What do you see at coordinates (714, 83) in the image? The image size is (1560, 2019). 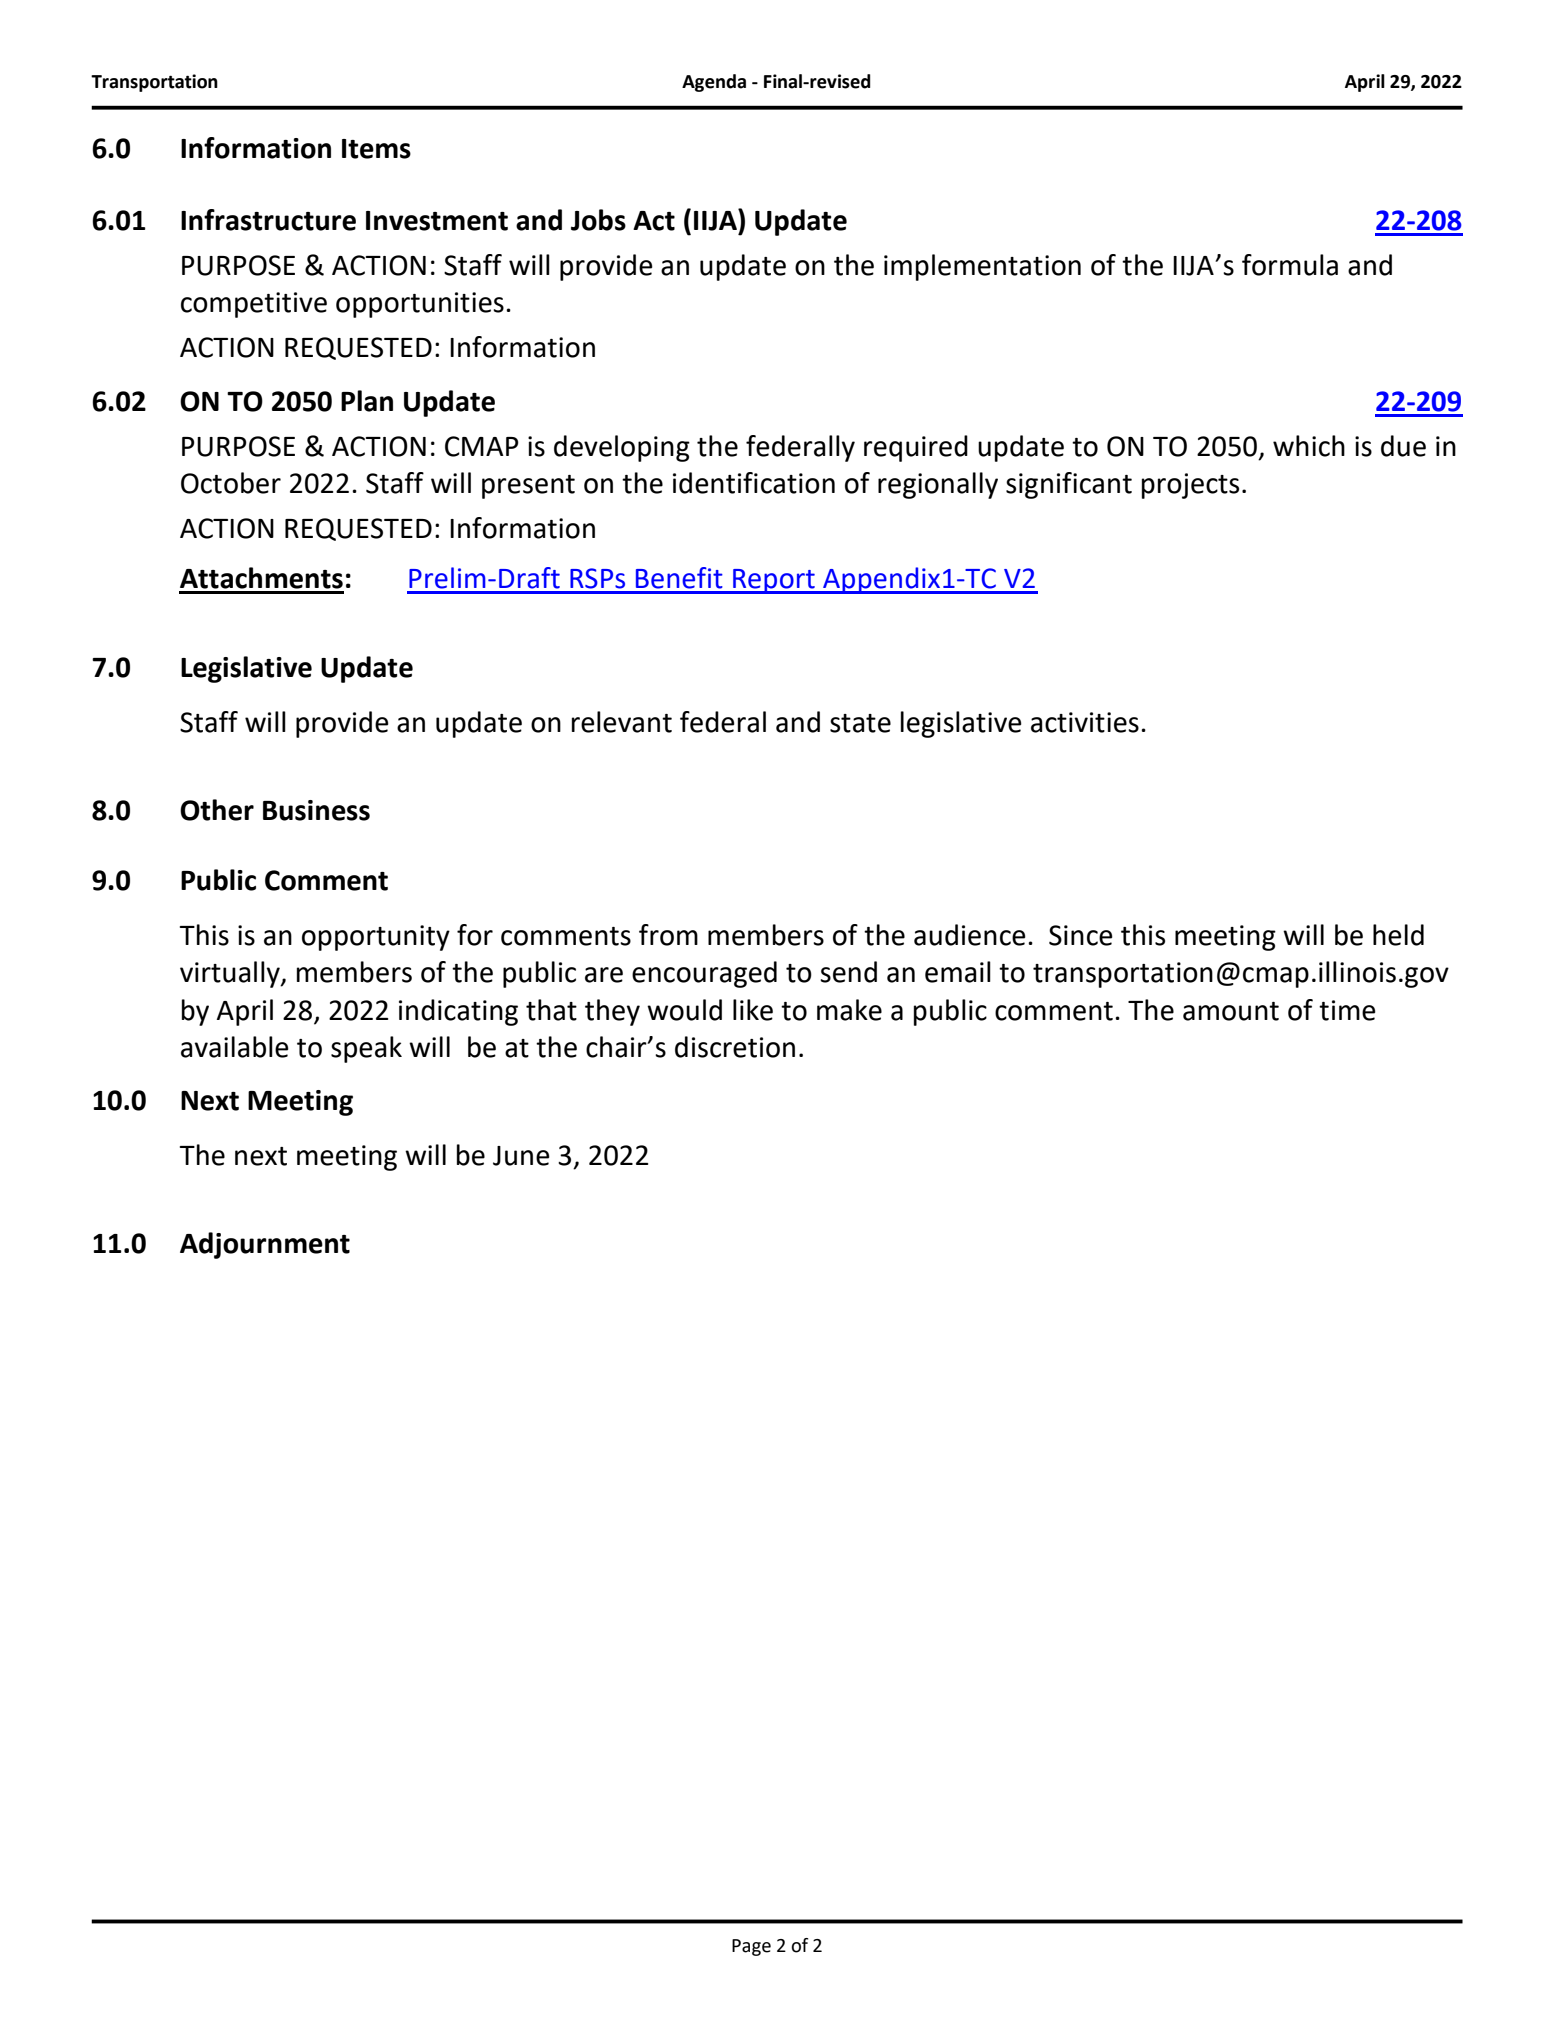 I see `Agenda` at bounding box center [714, 83].
